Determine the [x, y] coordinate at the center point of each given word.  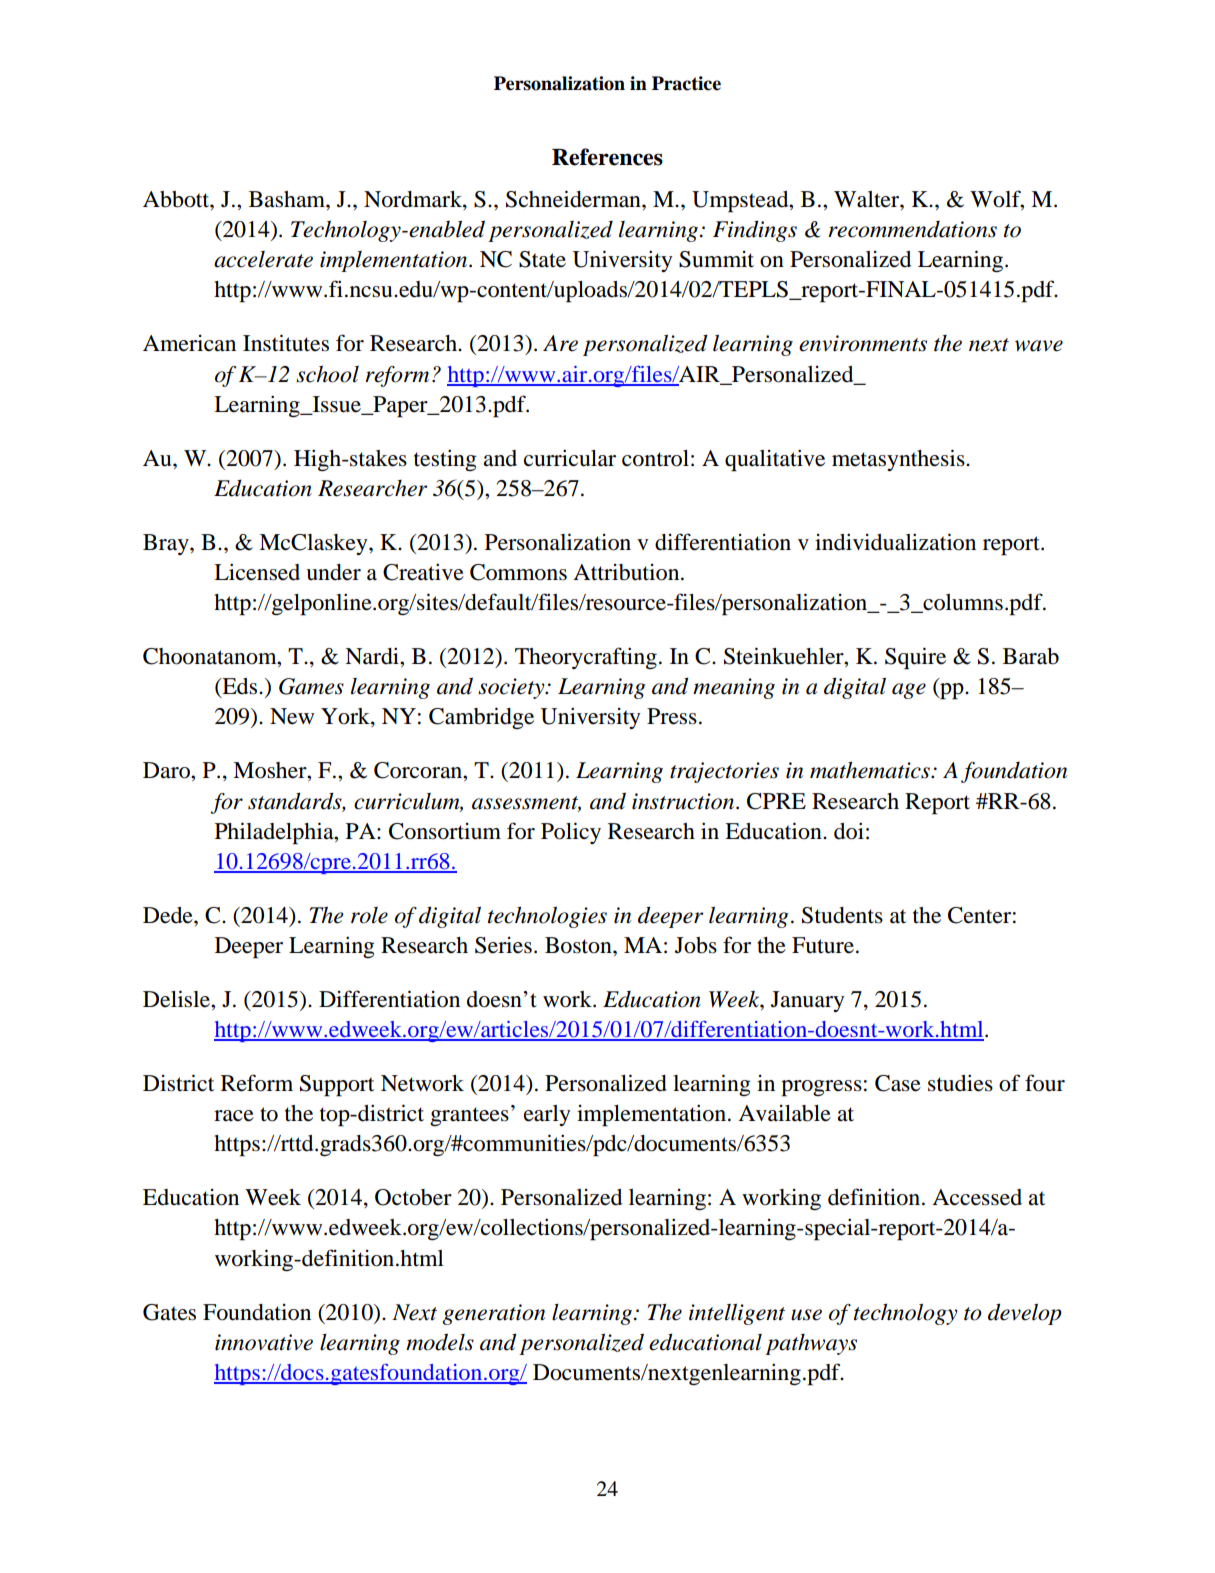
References [607, 157]
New [292, 716]
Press [672, 716]
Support [337, 1086]
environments [863, 343]
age [909, 691]
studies [960, 1083]
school [327, 374]
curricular [570, 458]
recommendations [912, 229]
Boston [579, 945]
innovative [264, 1342]
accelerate [263, 259]
